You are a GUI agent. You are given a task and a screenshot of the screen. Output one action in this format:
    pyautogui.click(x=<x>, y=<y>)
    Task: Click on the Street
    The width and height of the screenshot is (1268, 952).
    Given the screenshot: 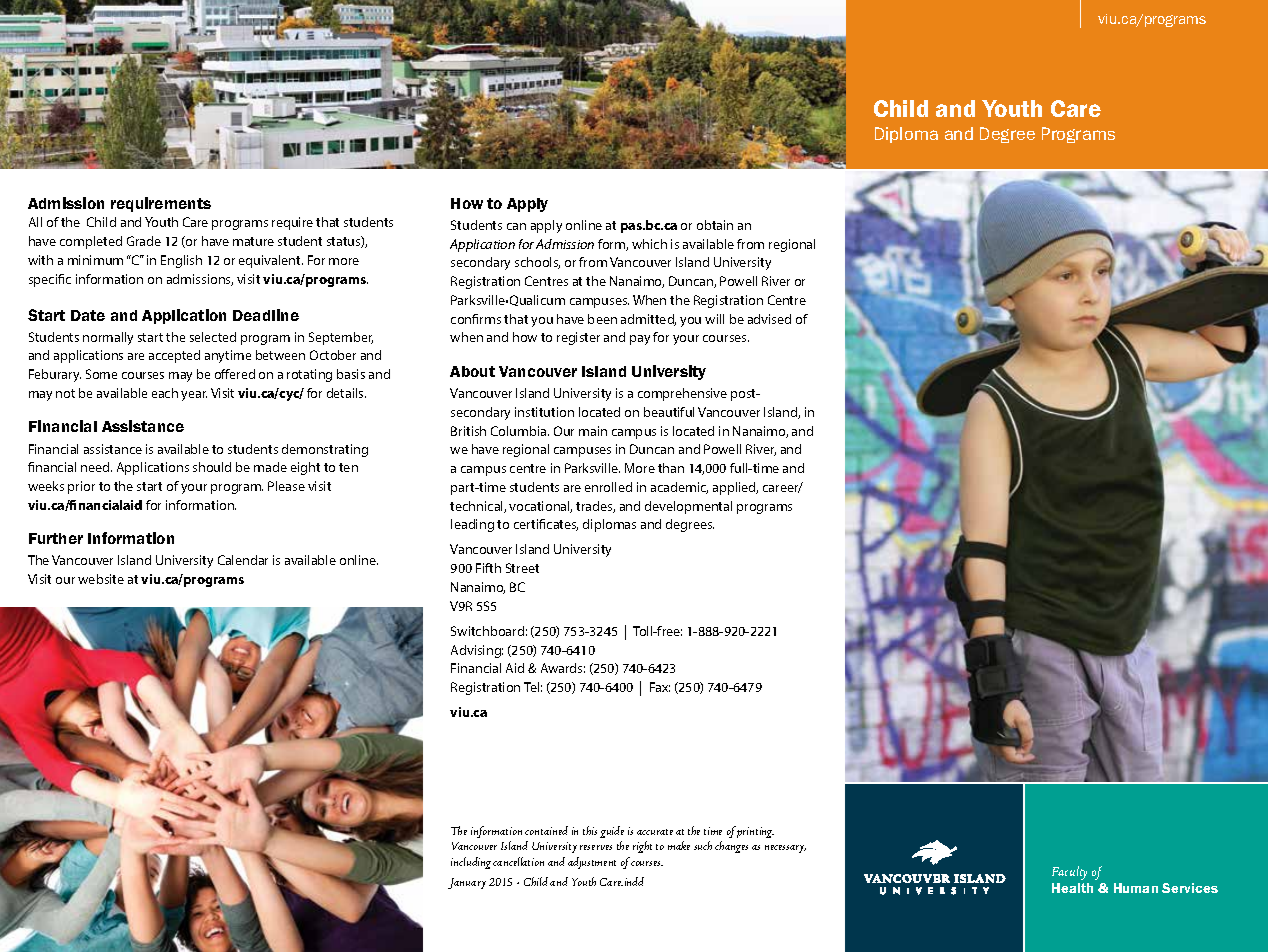 What is the action you would take?
    pyautogui.click(x=522, y=568)
